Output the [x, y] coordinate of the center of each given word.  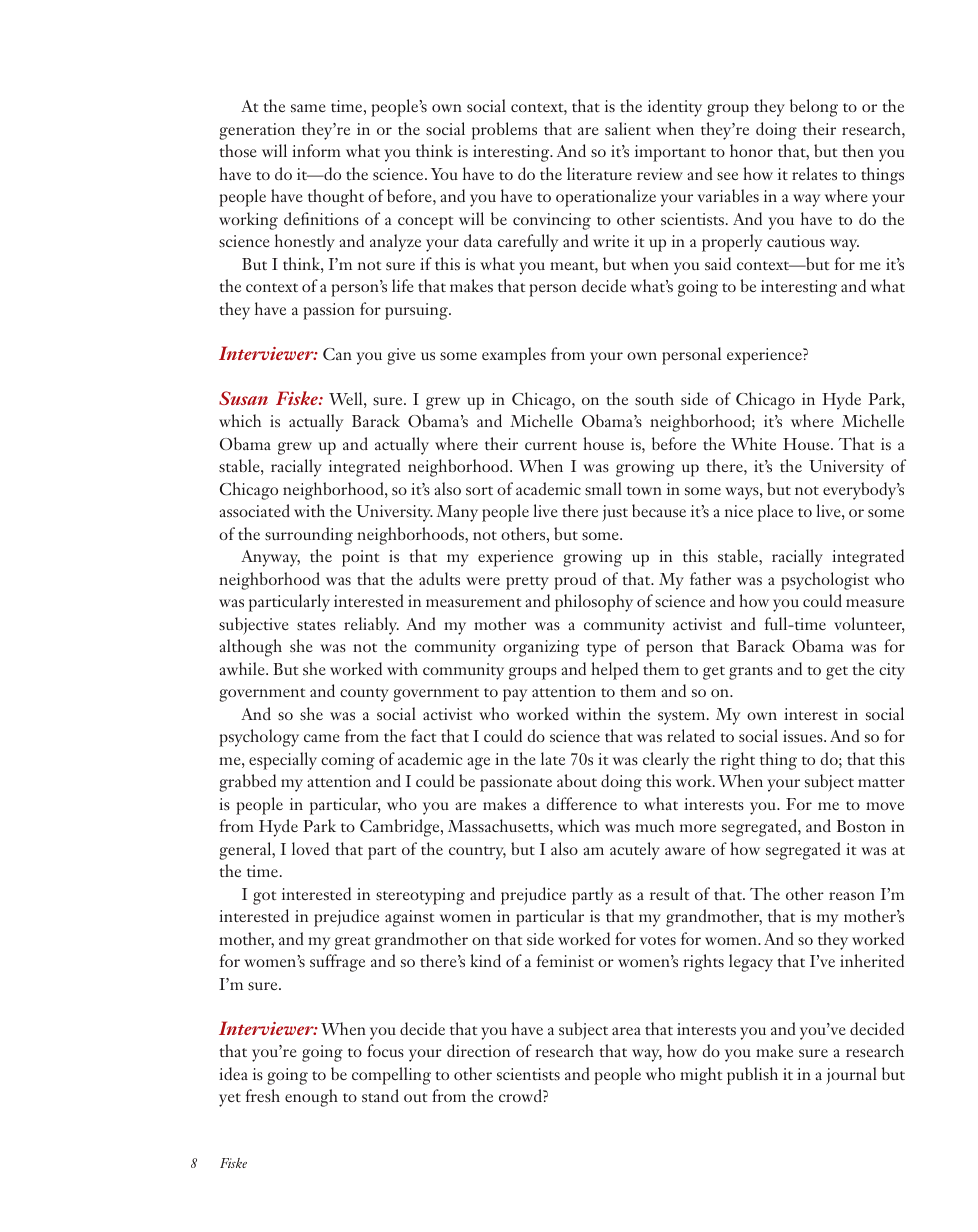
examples [514, 356]
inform [316, 150]
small [603, 488]
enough [311, 1098]
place [775, 513]
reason [852, 896]
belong [814, 108]
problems [504, 131]
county [364, 695]
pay [515, 695]
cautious [796, 241]
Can [337, 354]
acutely [635, 851]
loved [310, 848]
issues [804, 736]
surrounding [309, 536]
